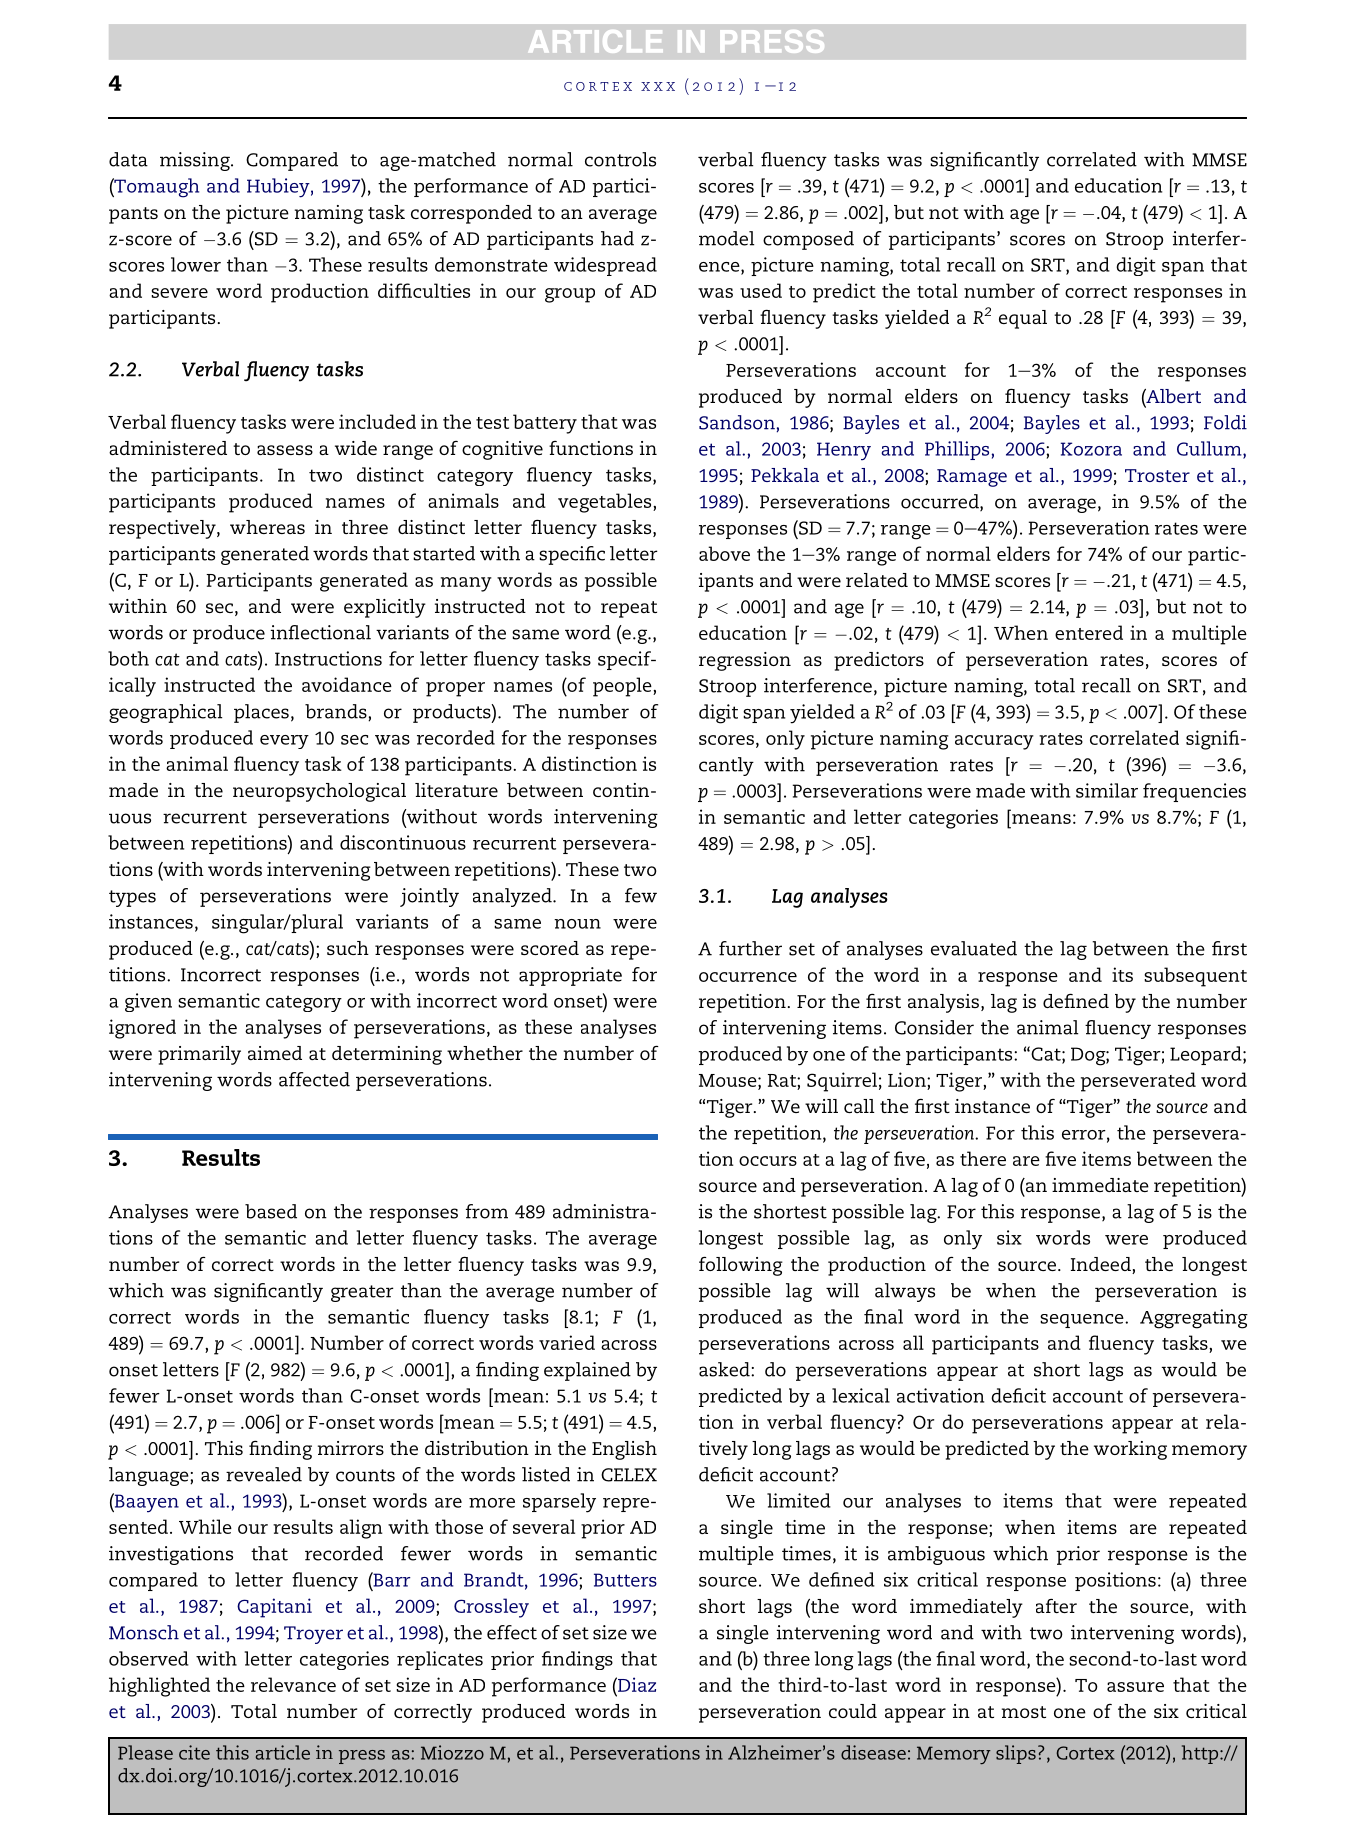 The image size is (1366, 1822). What do you see at coordinates (1023, 319) in the image?
I see `equal` at bounding box center [1023, 319].
